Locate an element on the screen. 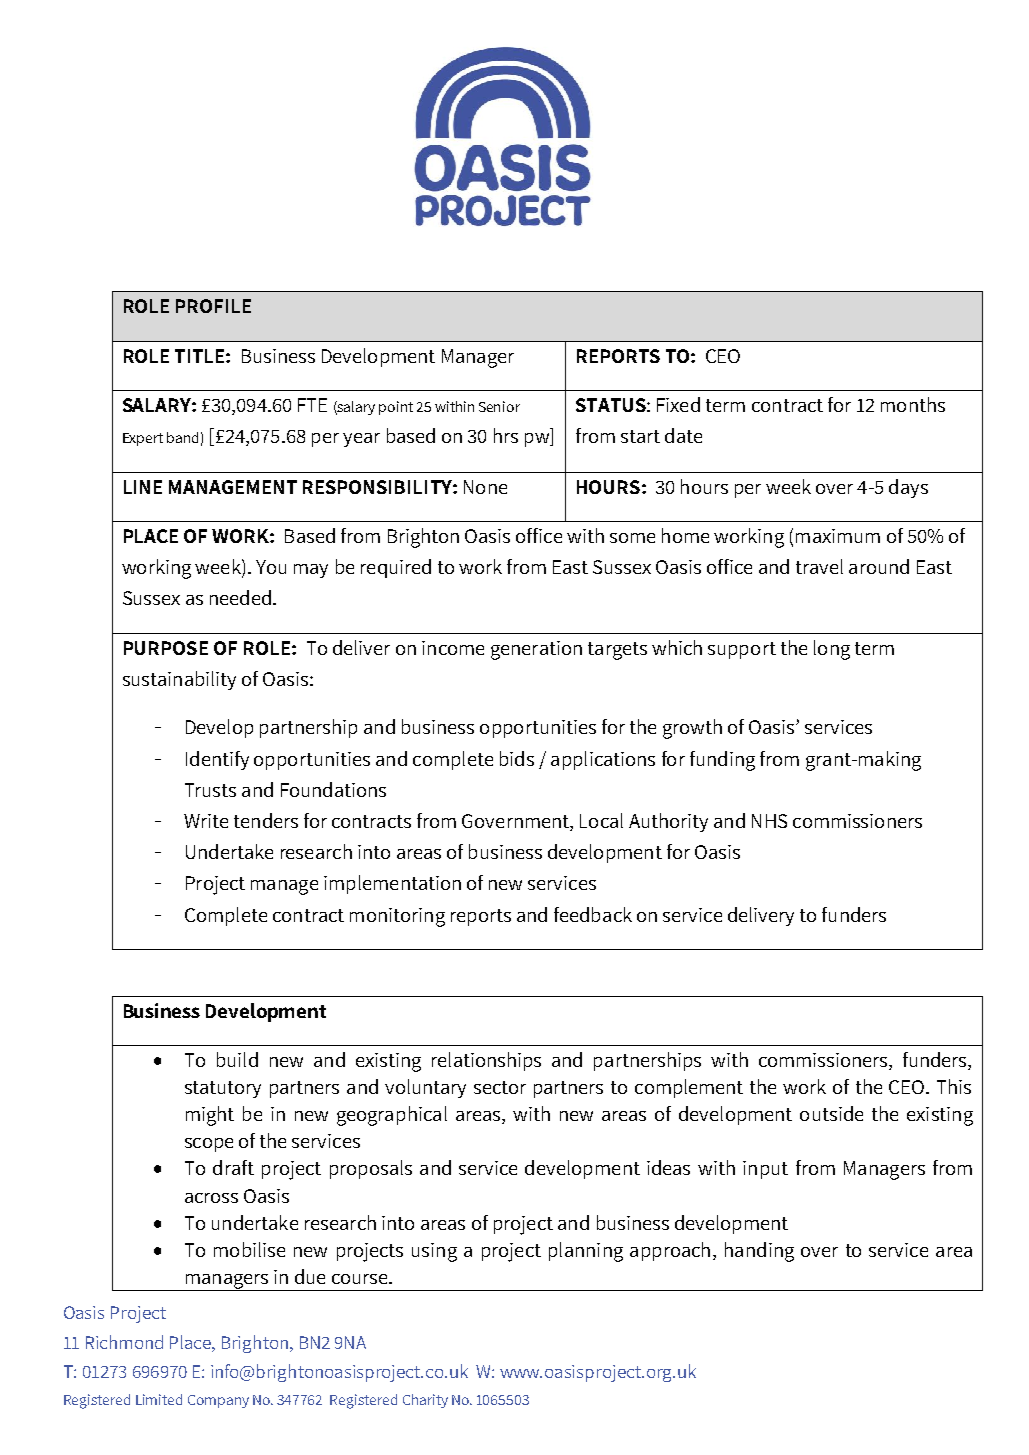 The height and width of the screenshot is (1455, 1029). Company is located at coordinates (218, 1401).
